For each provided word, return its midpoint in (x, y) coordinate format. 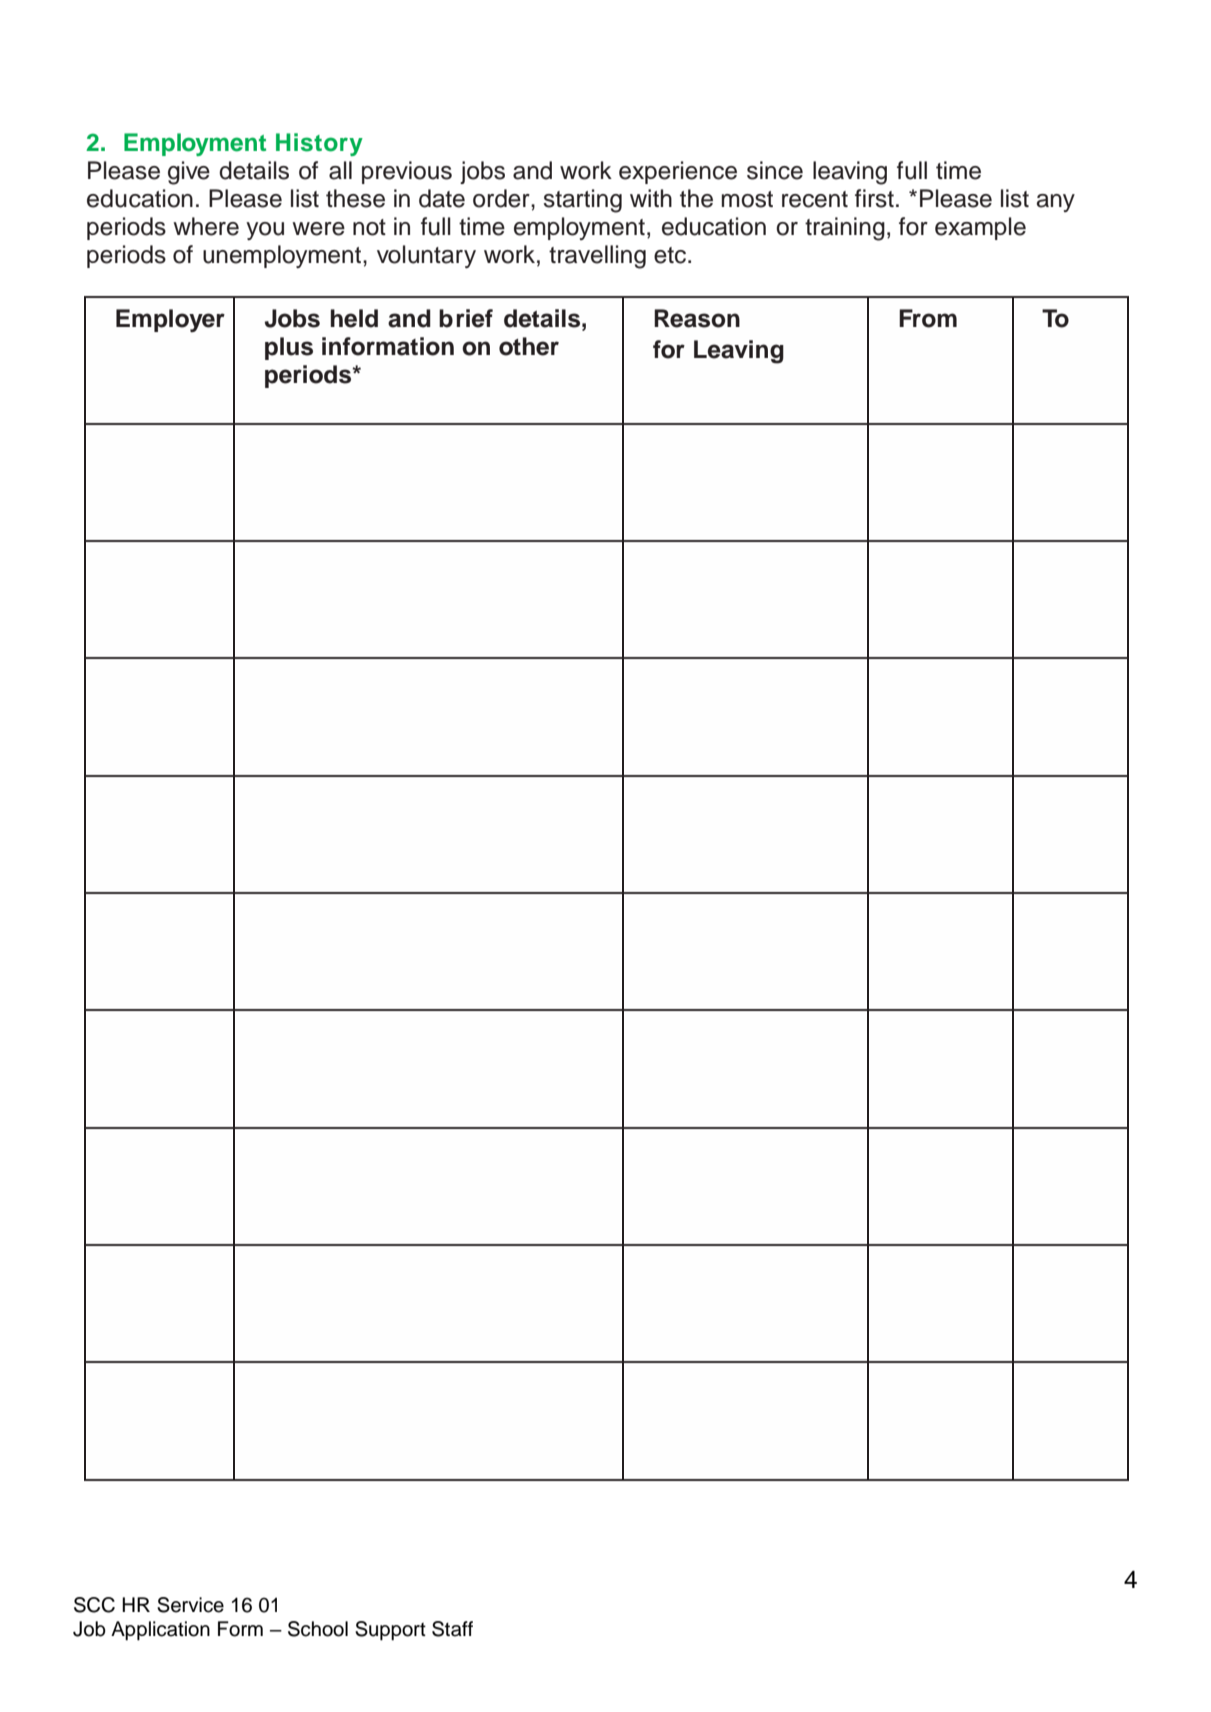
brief (466, 318)
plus (289, 348)
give (189, 173)
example (980, 228)
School (318, 1629)
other (529, 346)
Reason (697, 318)
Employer (170, 320)
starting (583, 201)
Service (190, 1605)
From (928, 318)
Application (160, 1631)
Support (390, 1631)
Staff (452, 1629)
